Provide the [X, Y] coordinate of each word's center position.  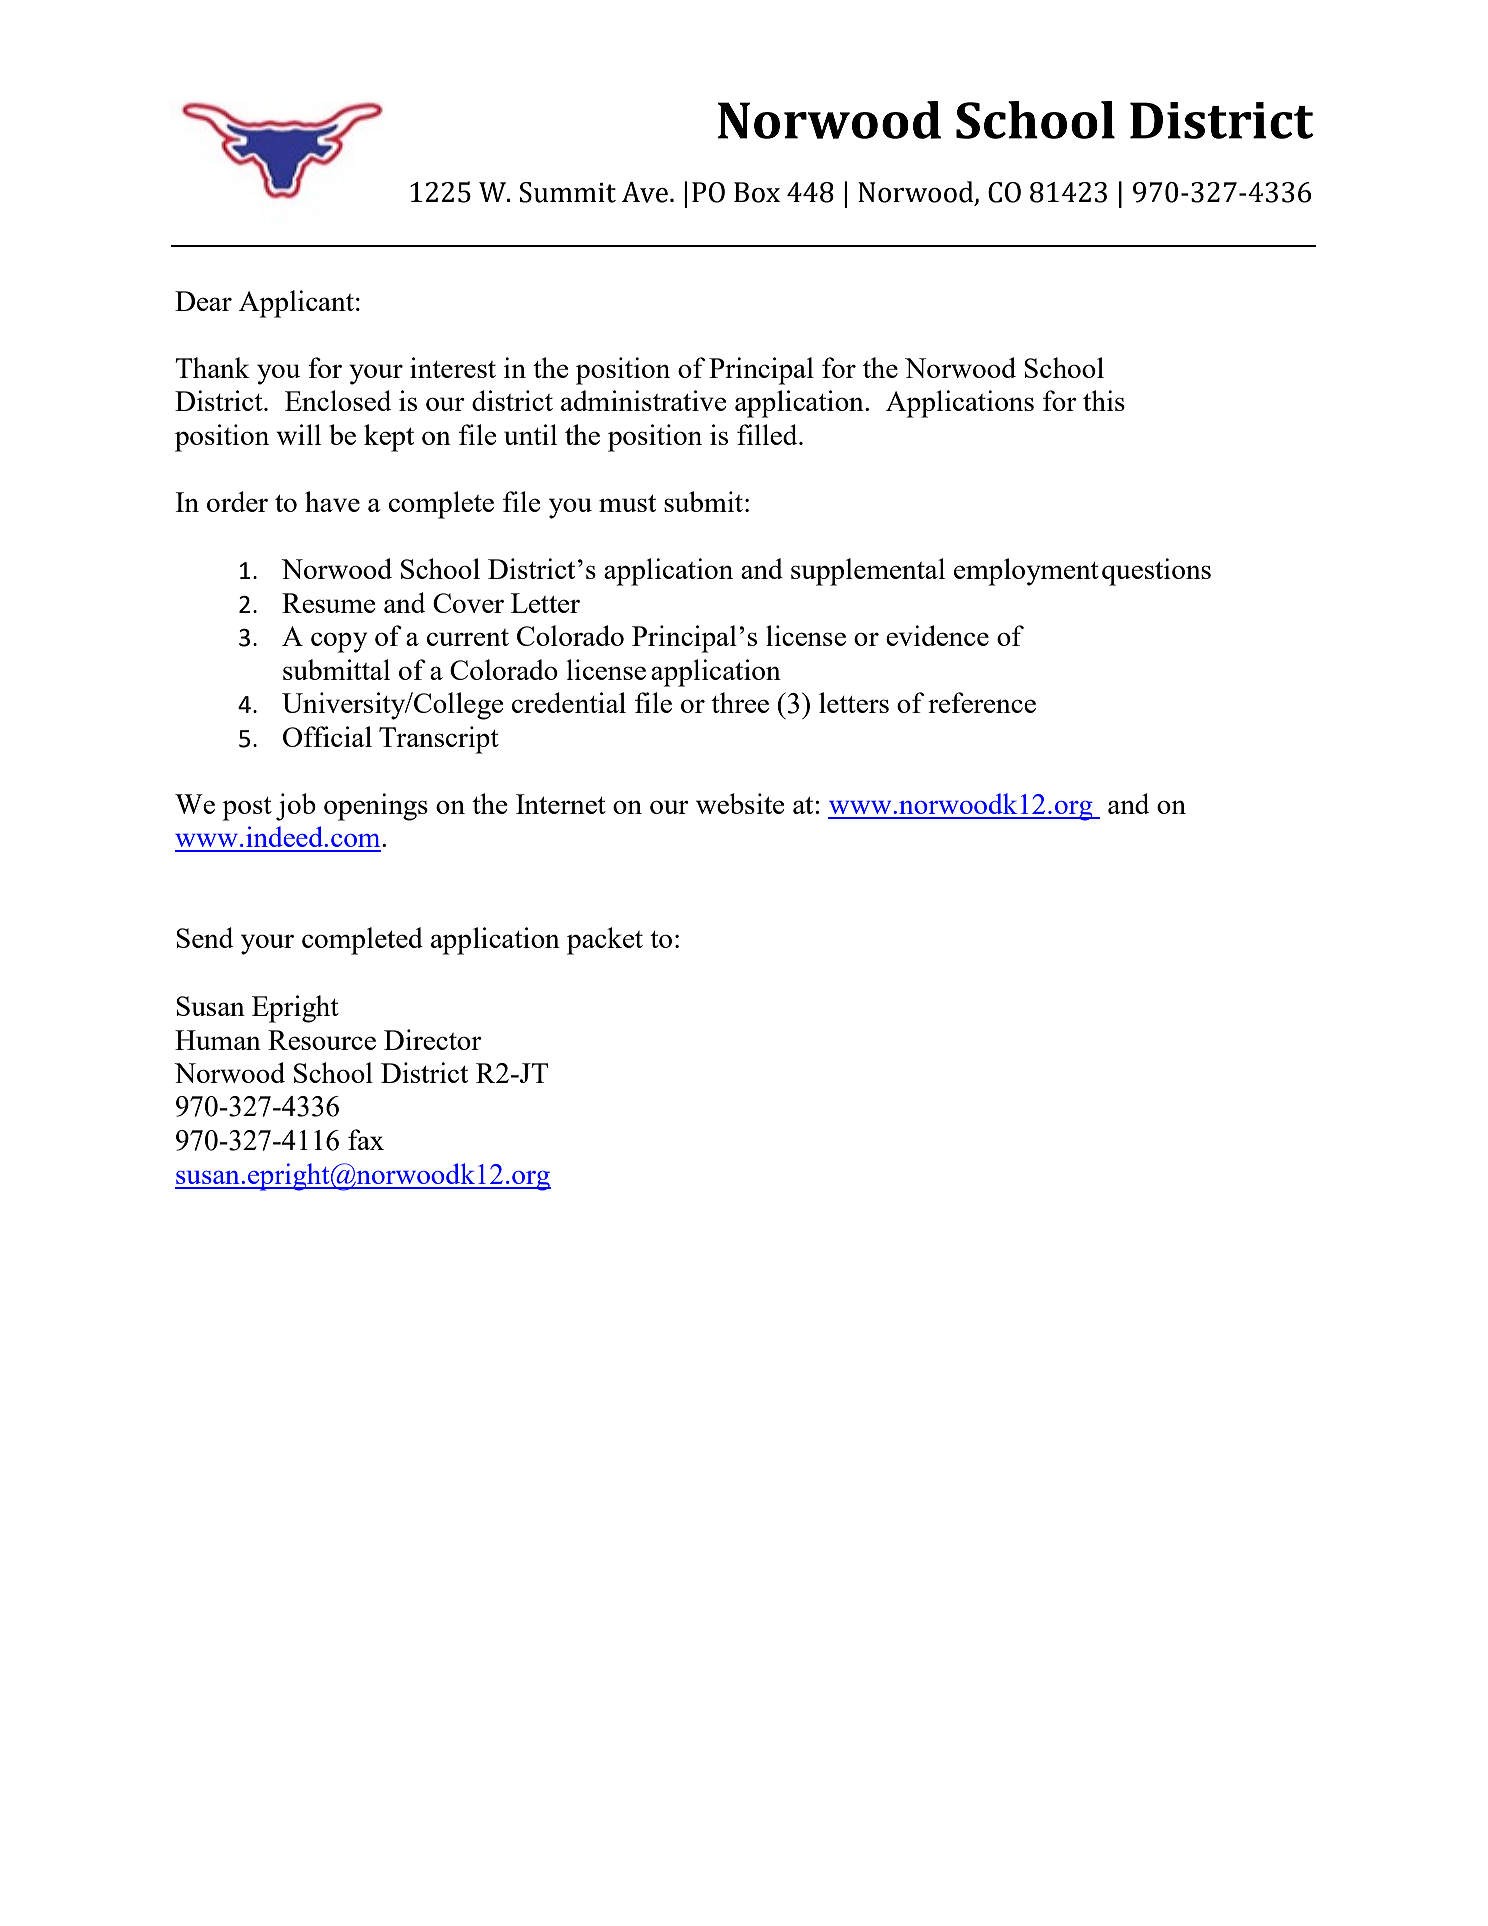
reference [982, 702]
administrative [643, 400]
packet [605, 941]
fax [366, 1139]
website [740, 803]
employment [1026, 572]
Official [327, 736]
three [740, 702]
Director [433, 1039]
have [332, 501]
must [627, 503]
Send [204, 937]
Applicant [296, 304]
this [1104, 400]
